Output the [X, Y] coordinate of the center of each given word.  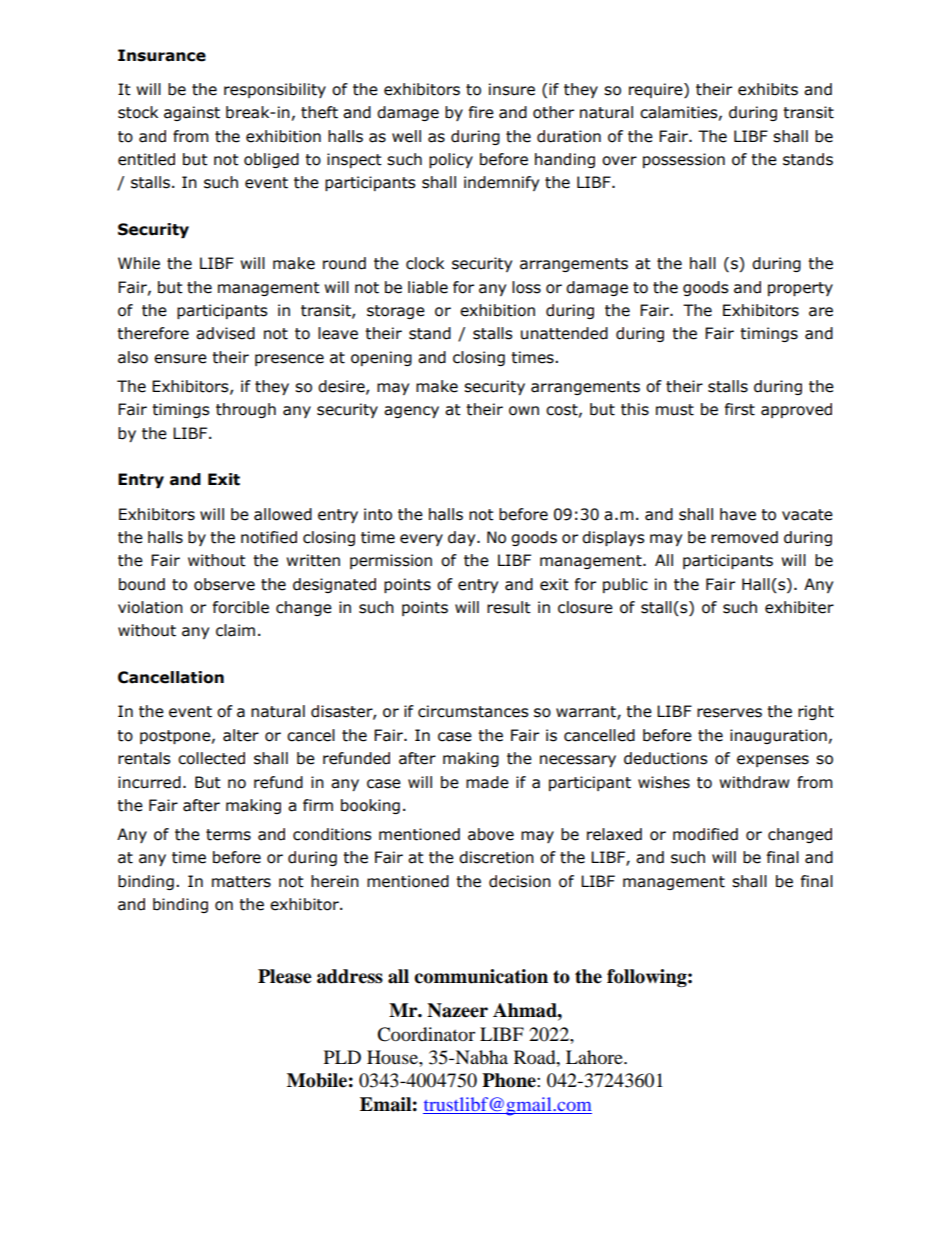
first [740, 409]
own [524, 411]
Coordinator [426, 1034]
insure [512, 89]
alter [241, 735]
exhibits [768, 89]
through [246, 410]
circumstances [473, 711]
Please [285, 976]
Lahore [595, 1057]
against [192, 113]
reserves [729, 713]
